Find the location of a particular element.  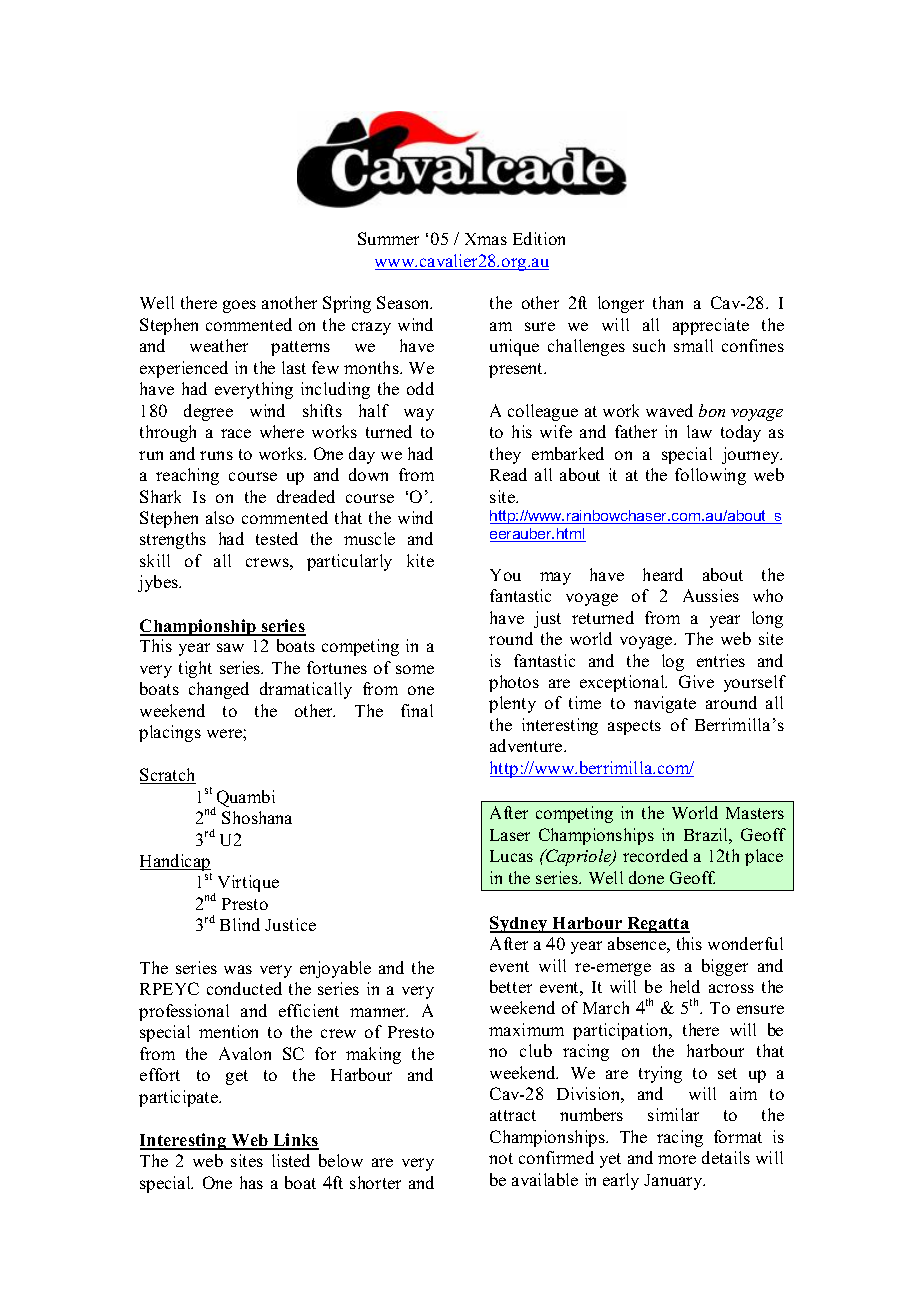

Xmas is located at coordinates (486, 239).
